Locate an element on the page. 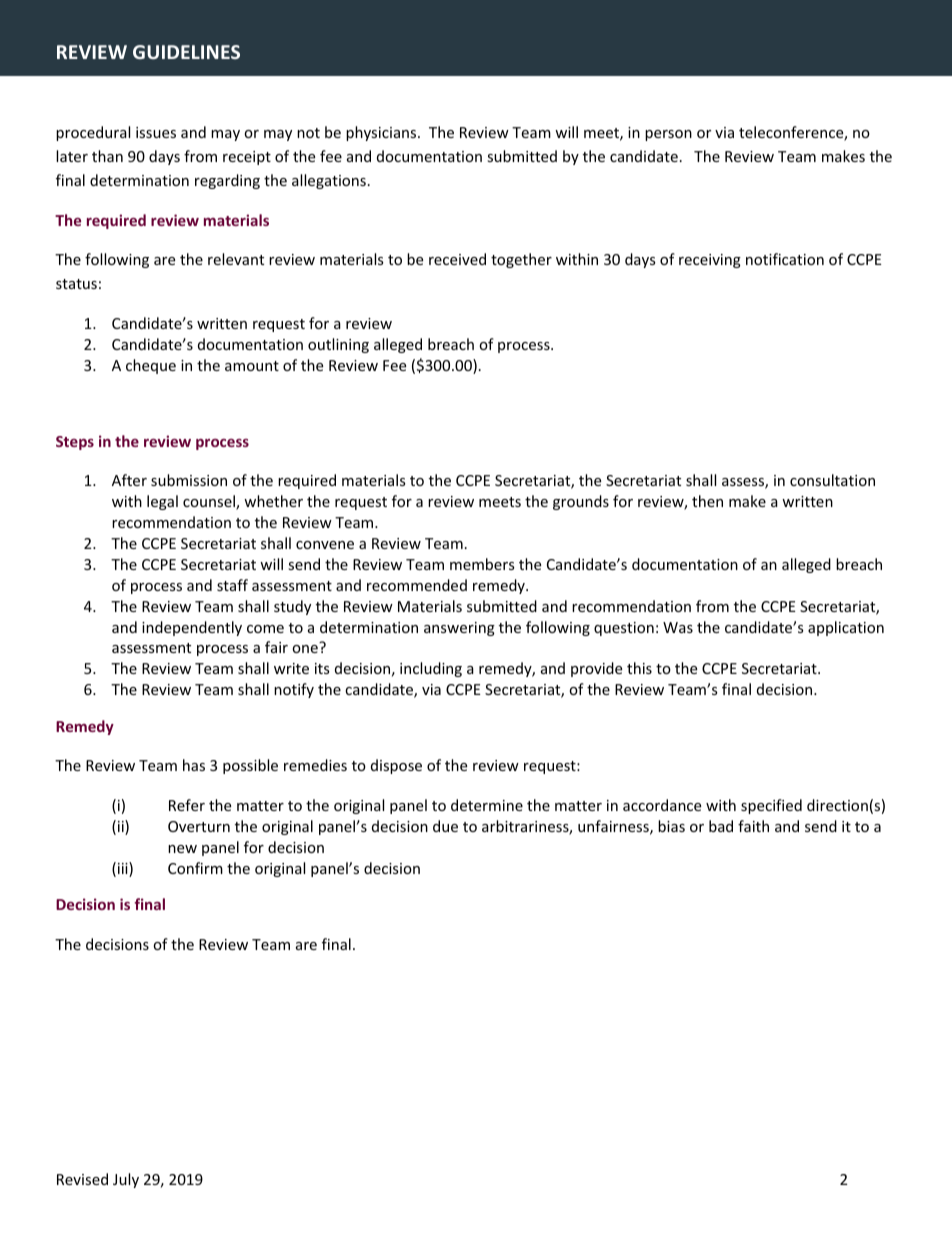 This document has width=952, height=1233. including is located at coordinates (431, 669).
